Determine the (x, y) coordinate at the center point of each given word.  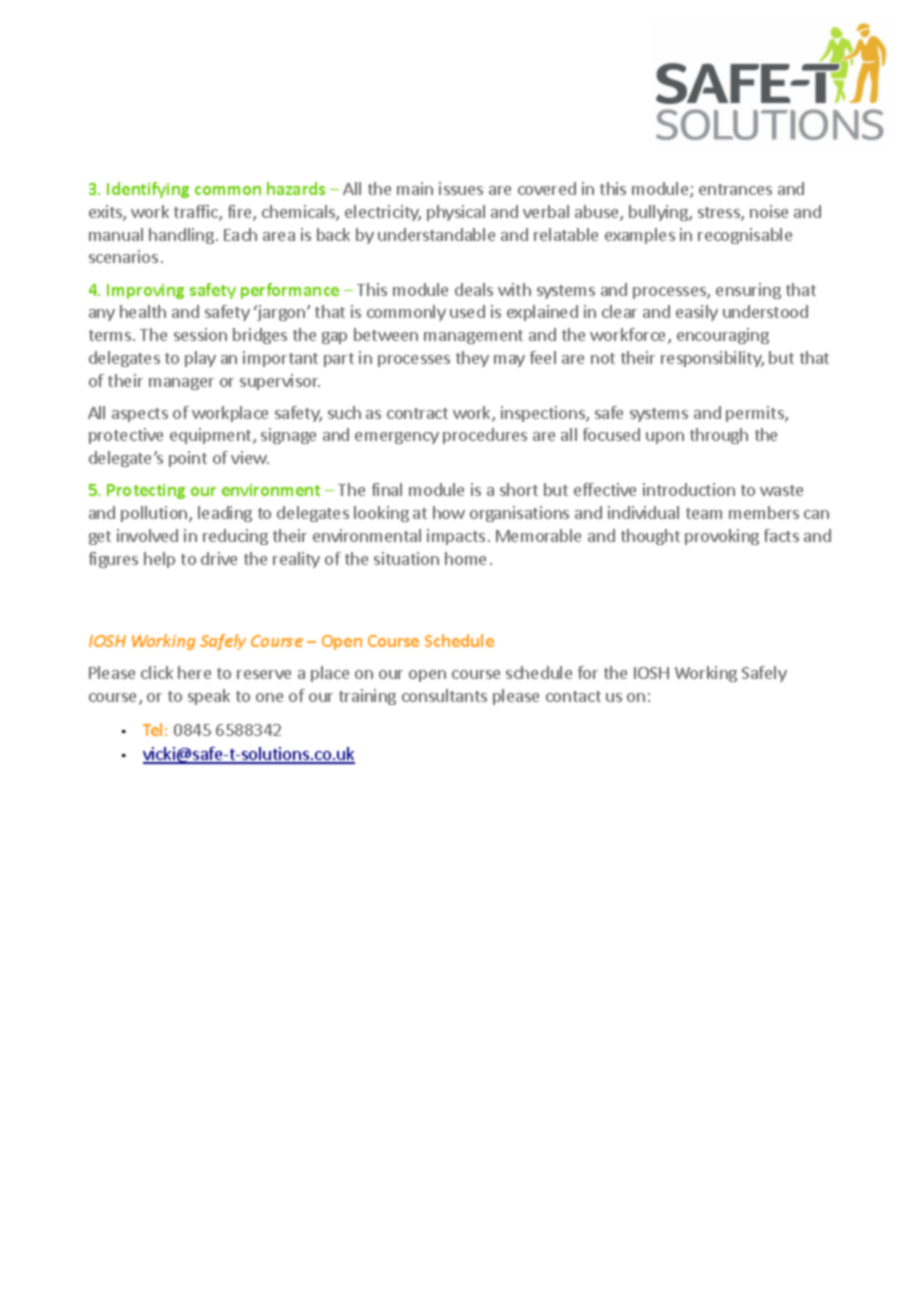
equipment (212, 436)
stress (720, 214)
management (473, 337)
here (194, 672)
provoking (722, 537)
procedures (485, 436)
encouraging (723, 336)
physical (456, 213)
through (719, 436)
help (159, 560)
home (465, 558)
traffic (197, 213)
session (200, 334)
